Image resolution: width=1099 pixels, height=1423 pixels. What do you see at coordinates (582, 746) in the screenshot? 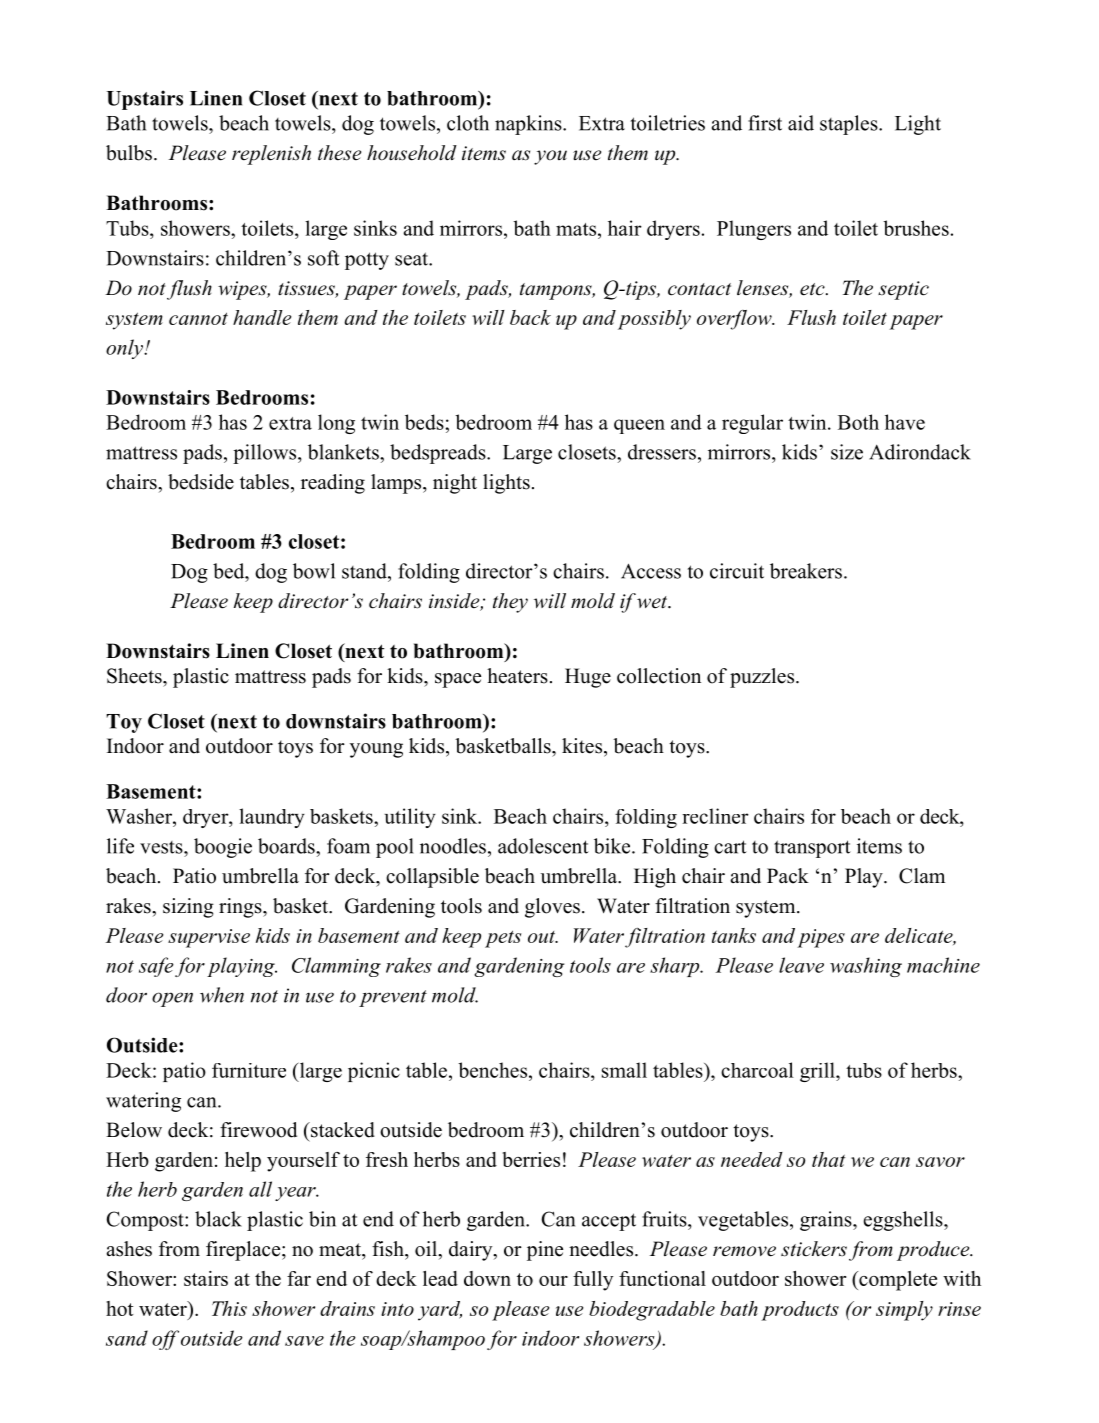
I see `kites` at bounding box center [582, 746].
